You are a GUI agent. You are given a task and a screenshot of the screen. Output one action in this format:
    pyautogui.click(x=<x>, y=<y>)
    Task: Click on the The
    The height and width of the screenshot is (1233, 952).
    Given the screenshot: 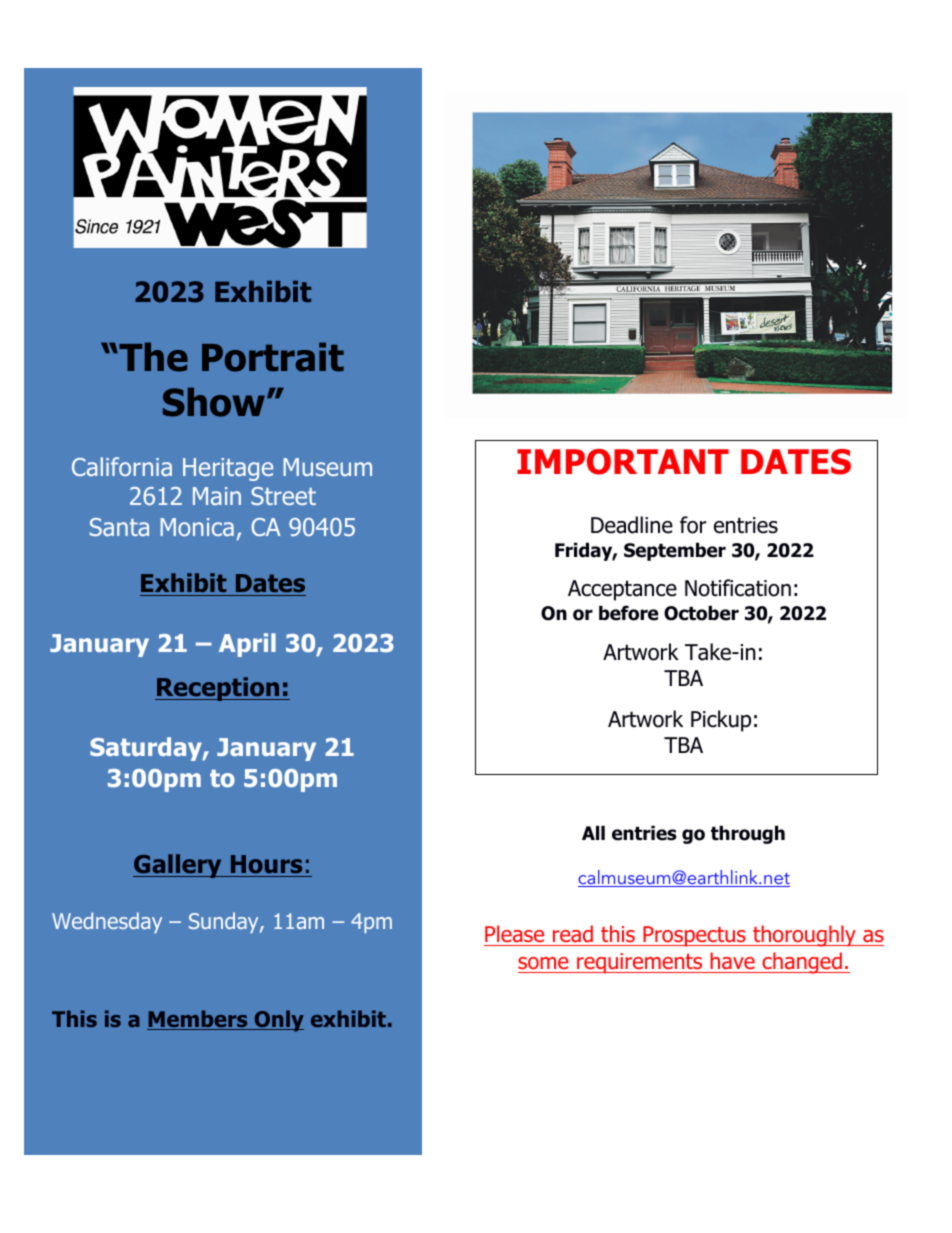 What is the action you would take?
    pyautogui.click(x=152, y=357)
